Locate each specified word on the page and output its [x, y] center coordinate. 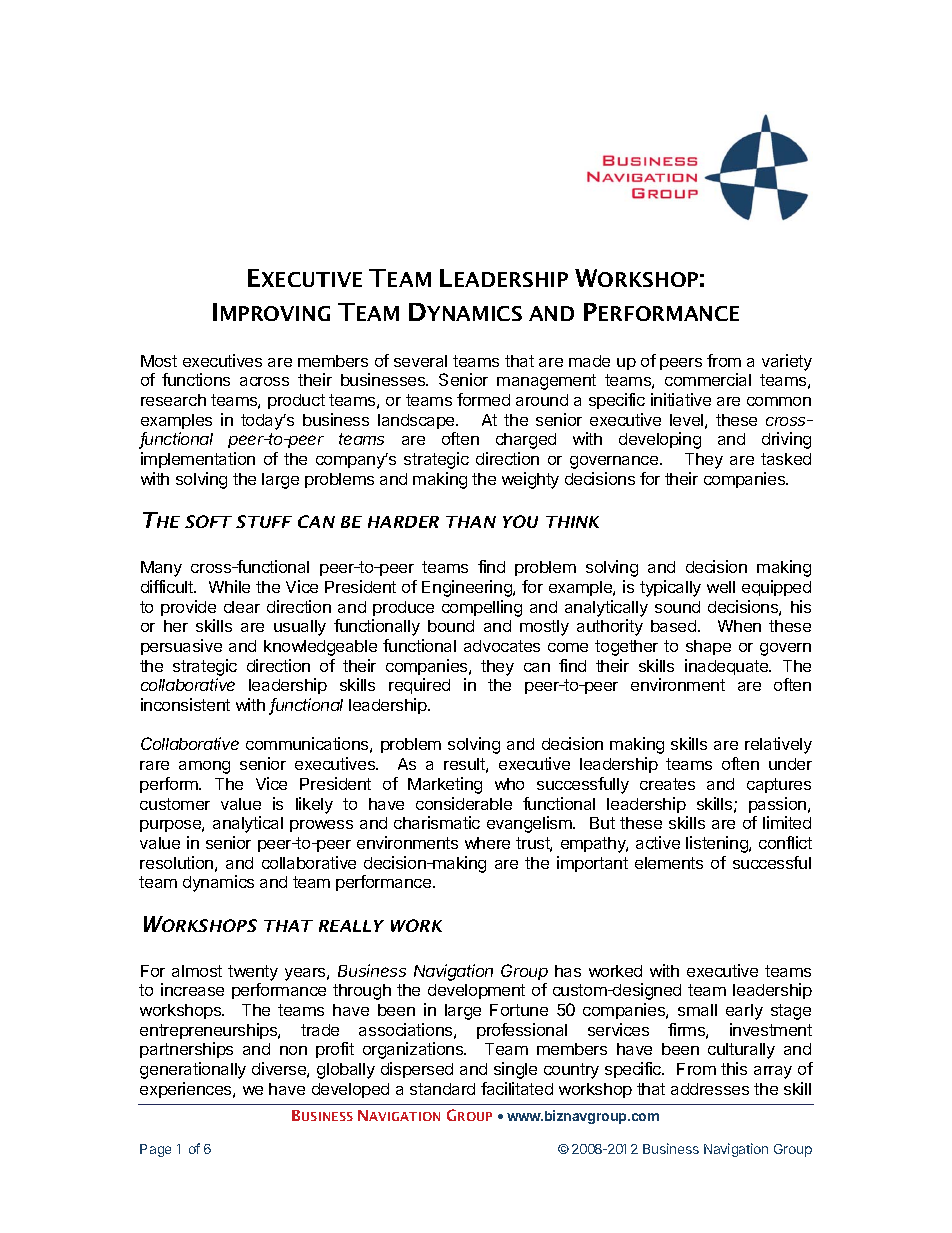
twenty [253, 973]
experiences [187, 1090]
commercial [708, 379]
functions [196, 379]
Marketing [445, 785]
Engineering [468, 588]
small [697, 1010]
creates [667, 784]
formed [483, 399]
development [476, 991]
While [229, 586]
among [204, 767]
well [721, 587]
